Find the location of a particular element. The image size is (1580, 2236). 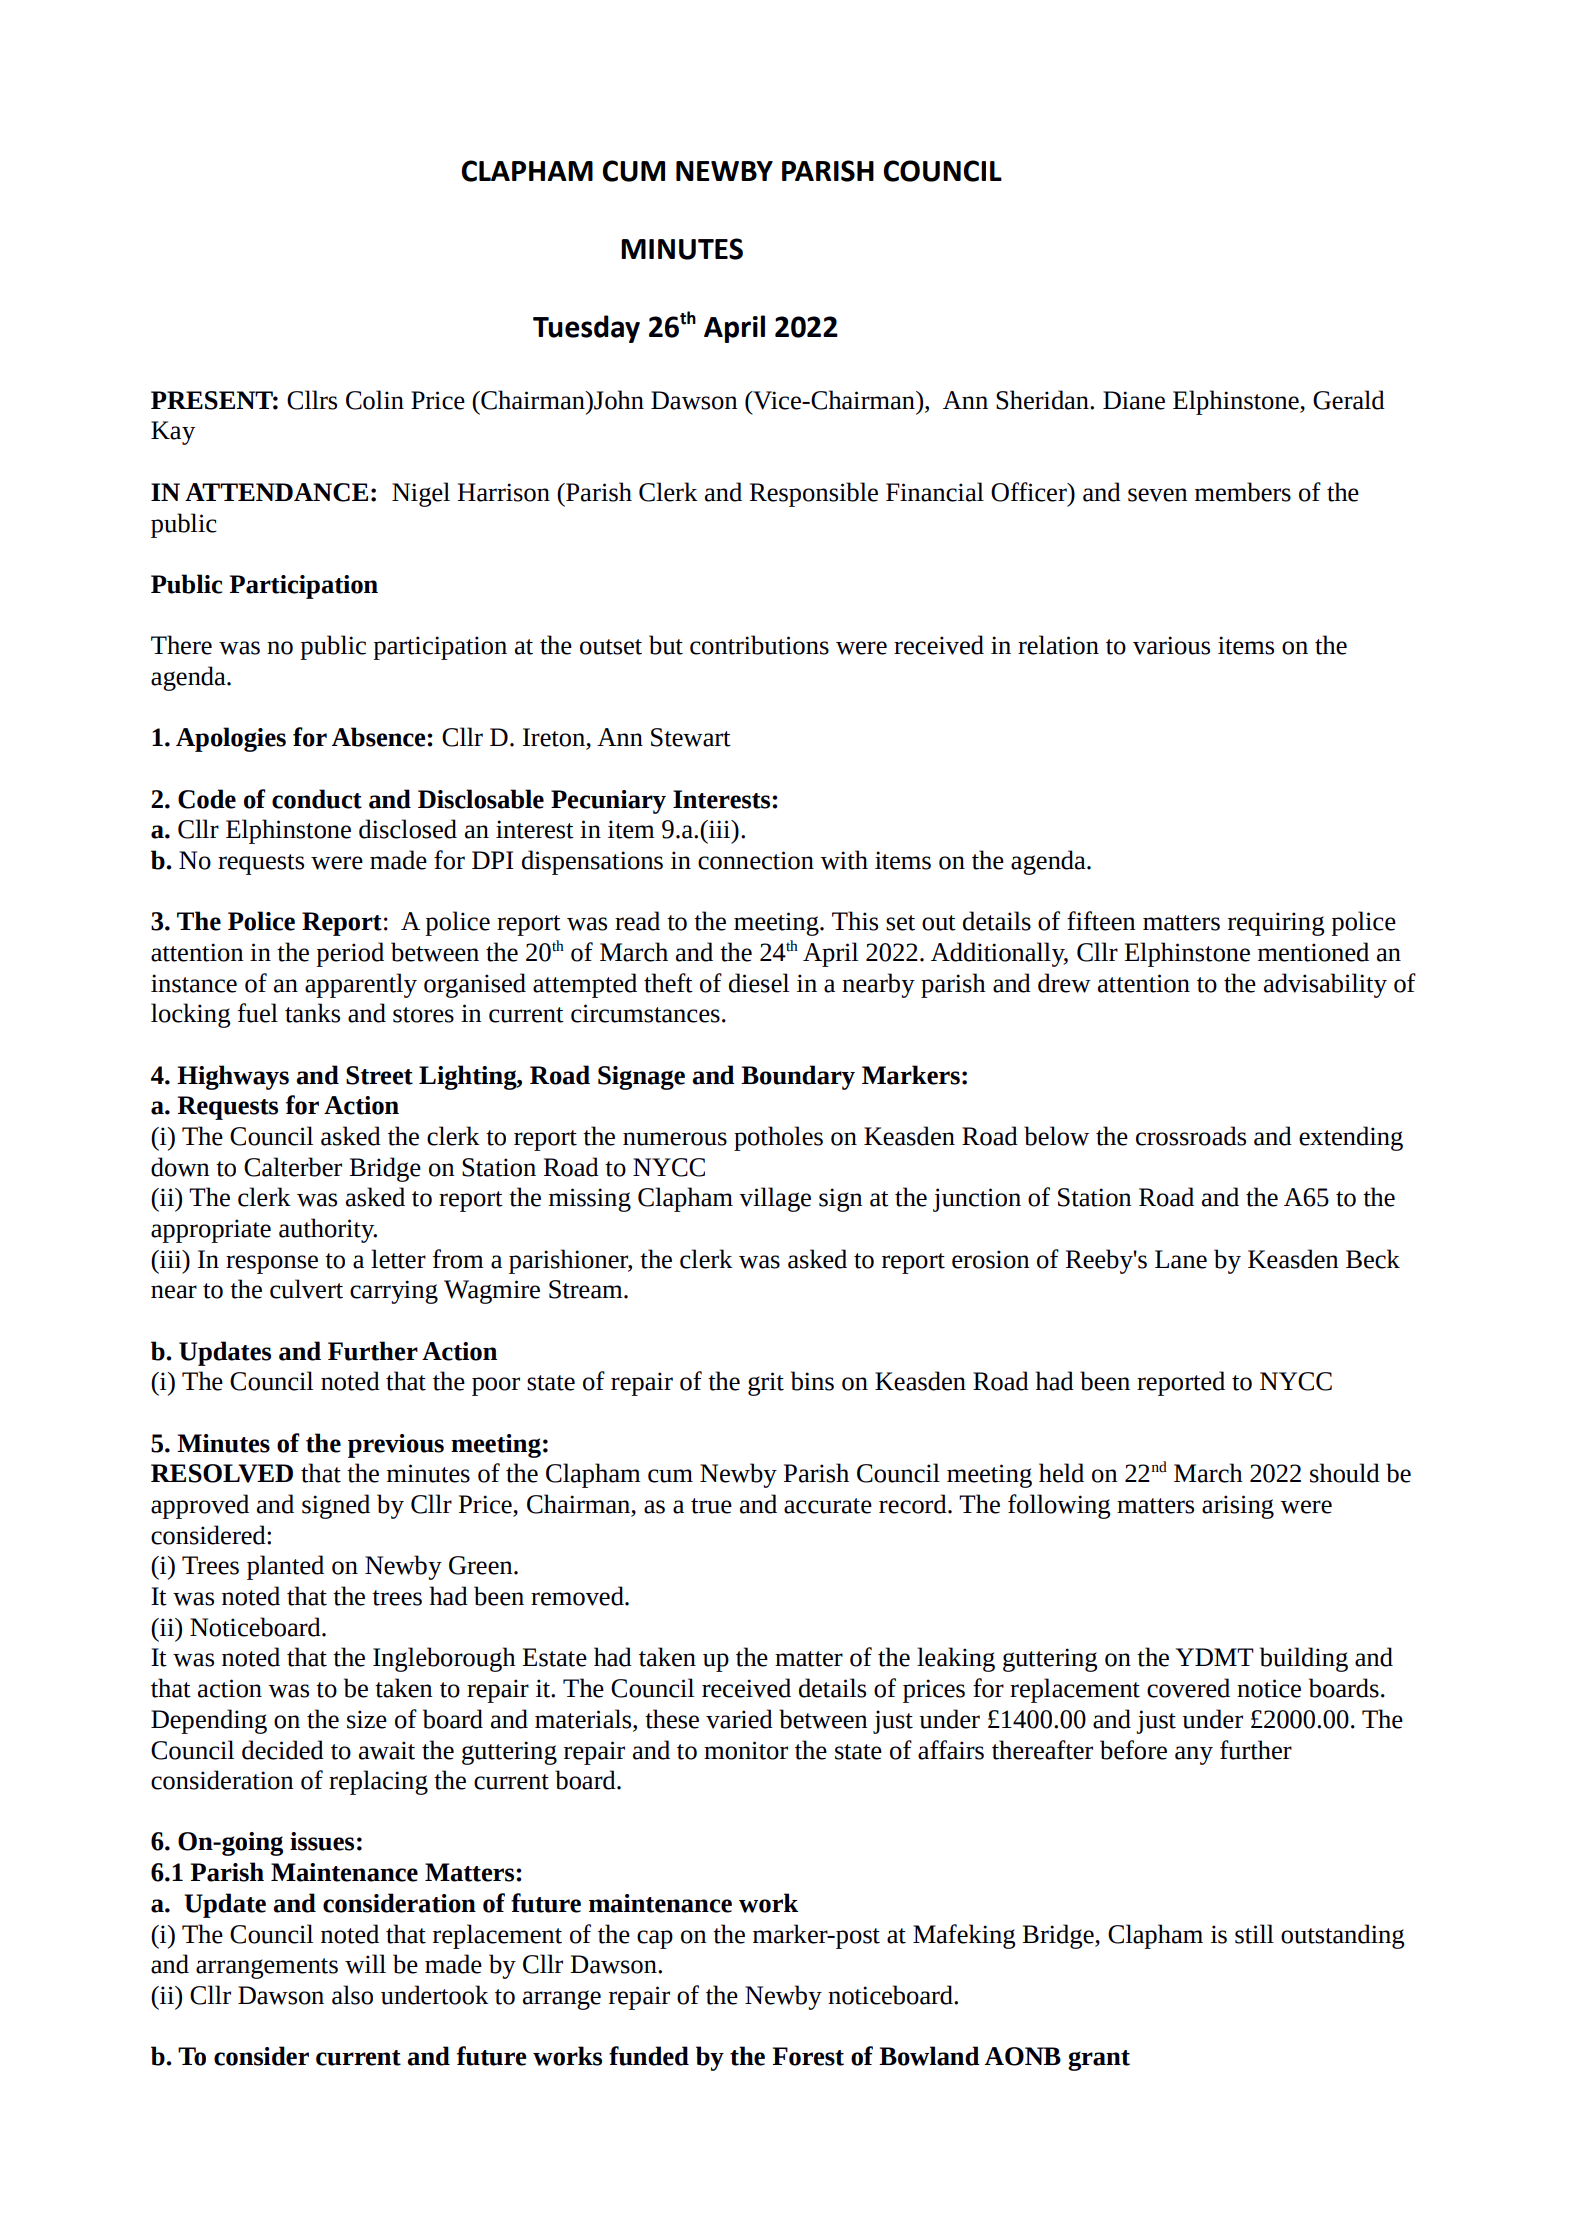

authority is located at coordinates (328, 1230).
